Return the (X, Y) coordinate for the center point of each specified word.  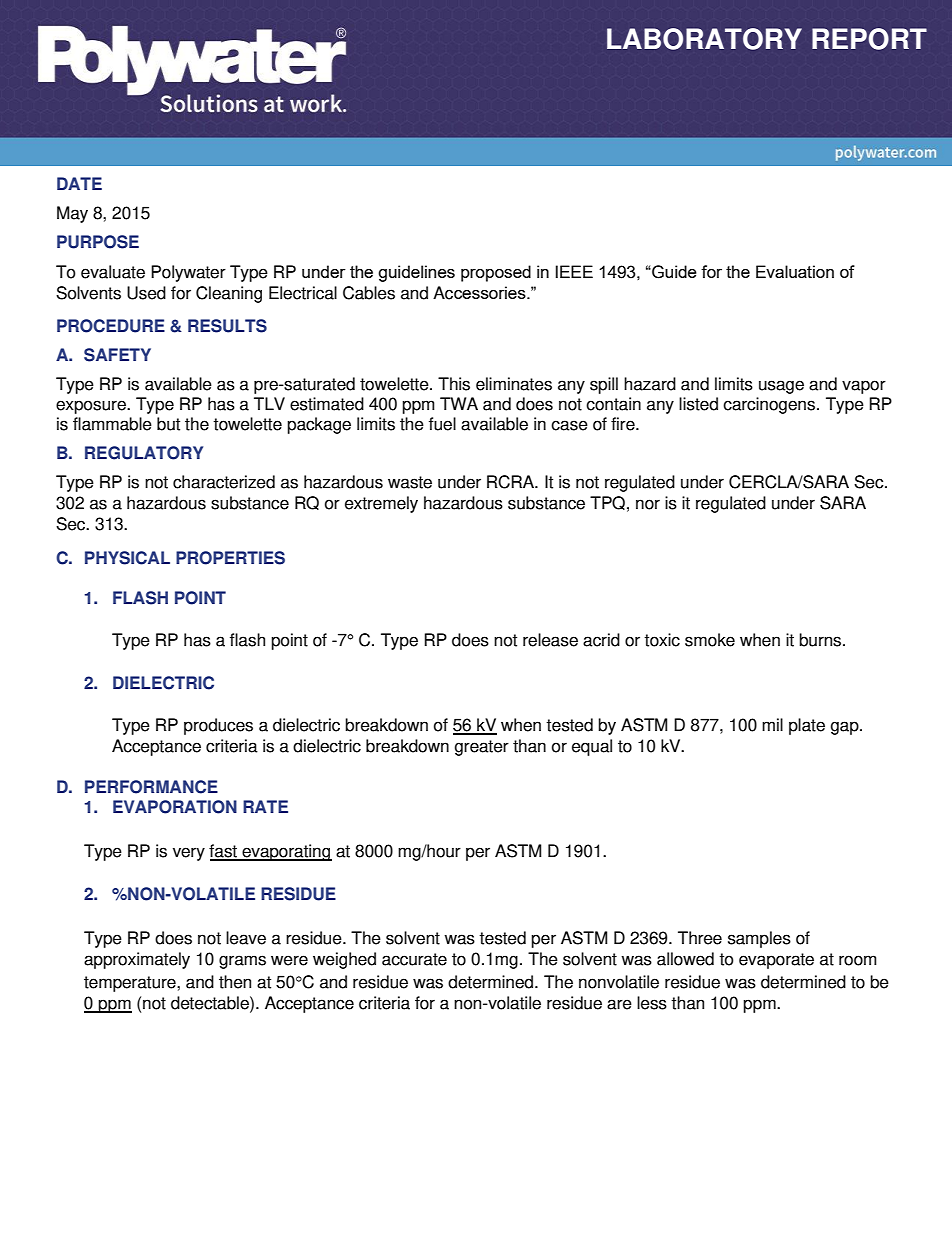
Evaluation (795, 271)
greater (482, 748)
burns (821, 640)
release (550, 640)
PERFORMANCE (151, 787)
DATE (79, 183)
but (168, 424)
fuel (442, 424)
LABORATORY (704, 39)
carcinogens (770, 405)
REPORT (869, 39)
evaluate (113, 272)
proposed (496, 273)
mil (772, 724)
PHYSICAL (127, 558)
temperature (131, 984)
